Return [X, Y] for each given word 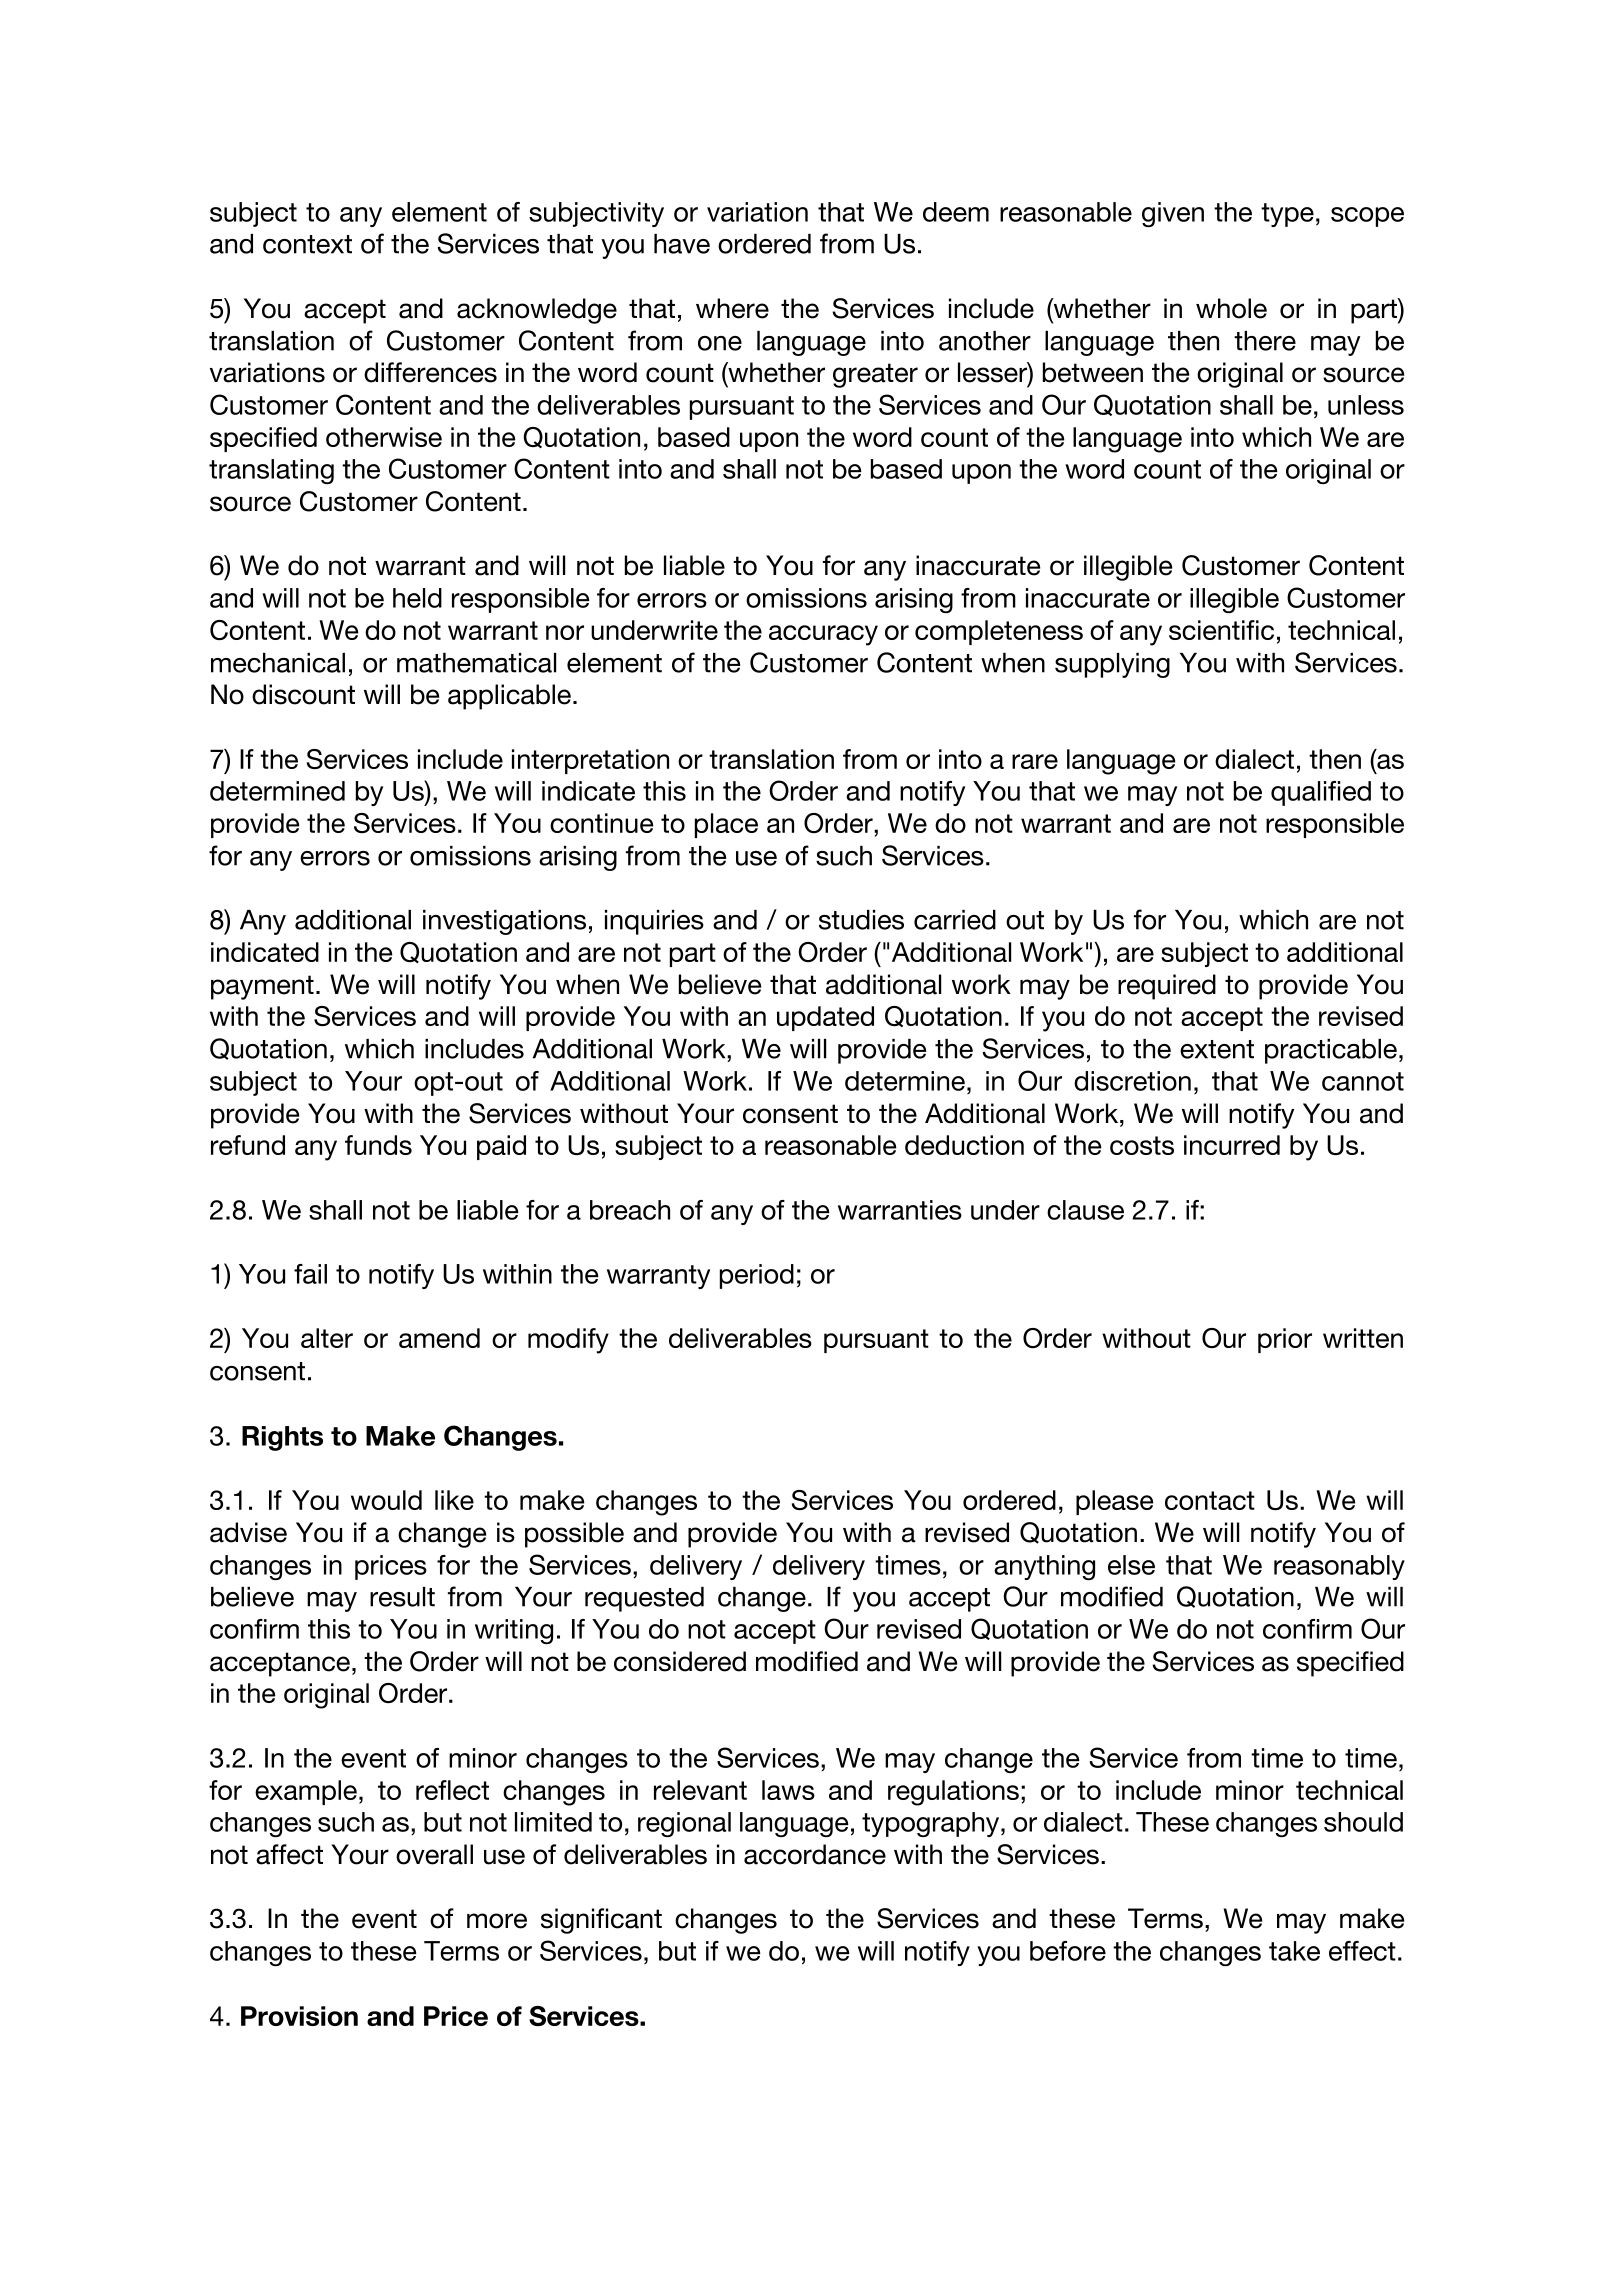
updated [825, 1018]
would [386, 1500]
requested [644, 1599]
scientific [1221, 630]
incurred [1232, 1145]
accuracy [823, 635]
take [1294, 1951]
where [732, 308]
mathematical [476, 663]
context [307, 244]
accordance [815, 1854]
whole [1231, 308]
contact [1210, 1500]
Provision [299, 2016]
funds [378, 1145]
